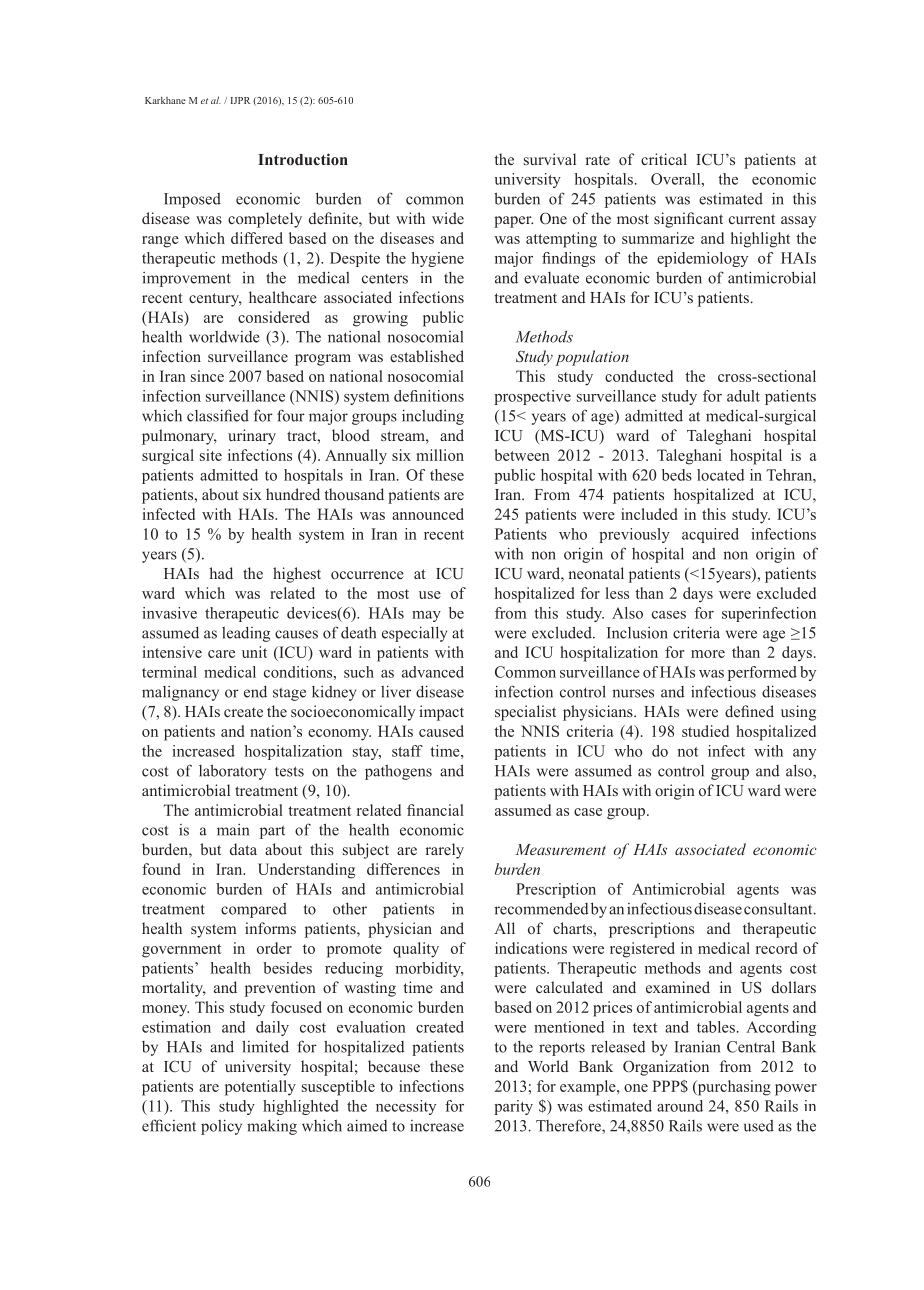 The height and width of the screenshot is (1290, 924). What do you see at coordinates (708, 654) in the screenshot?
I see `more` at bounding box center [708, 654].
